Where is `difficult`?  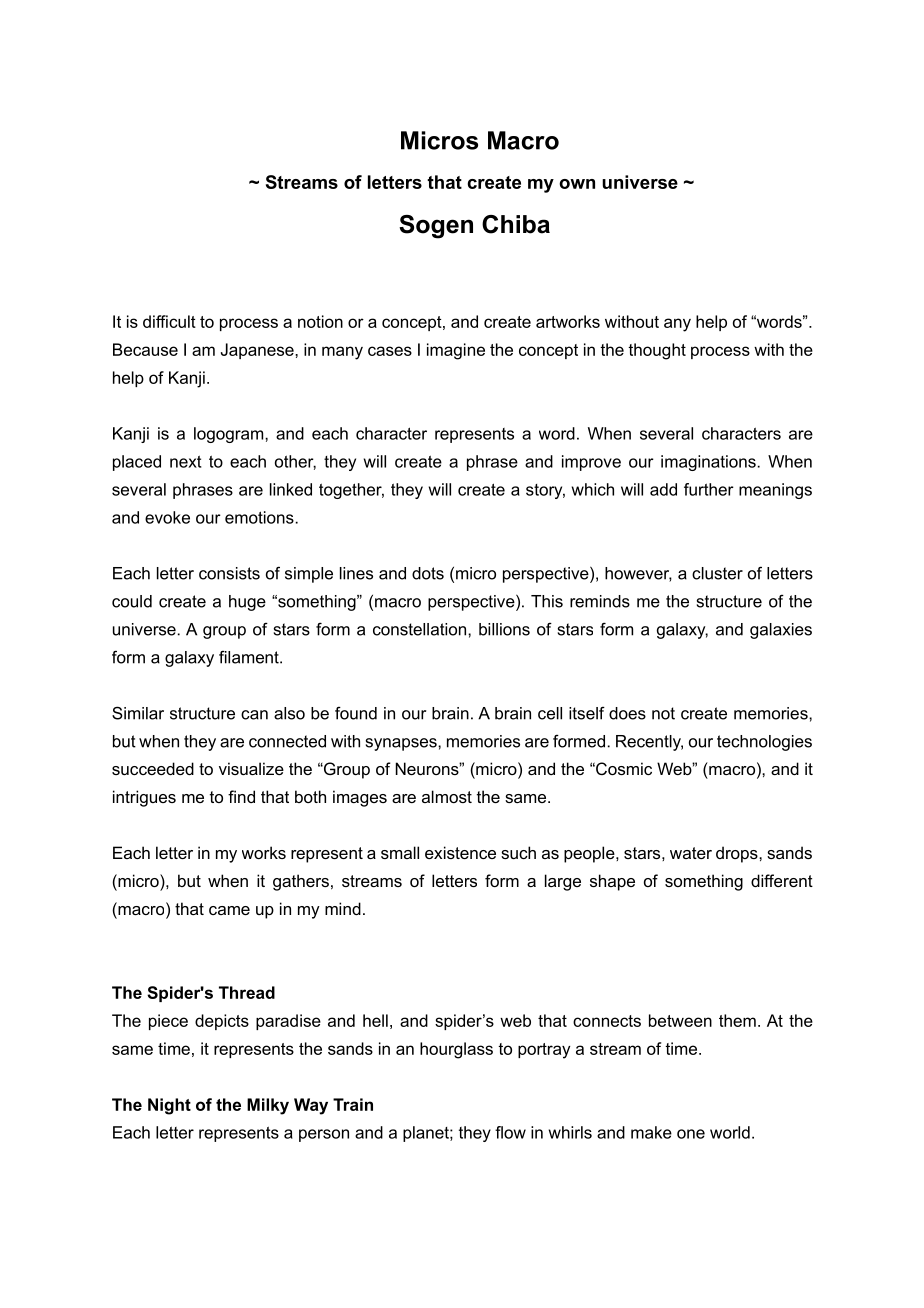 difficult is located at coordinates (169, 321).
